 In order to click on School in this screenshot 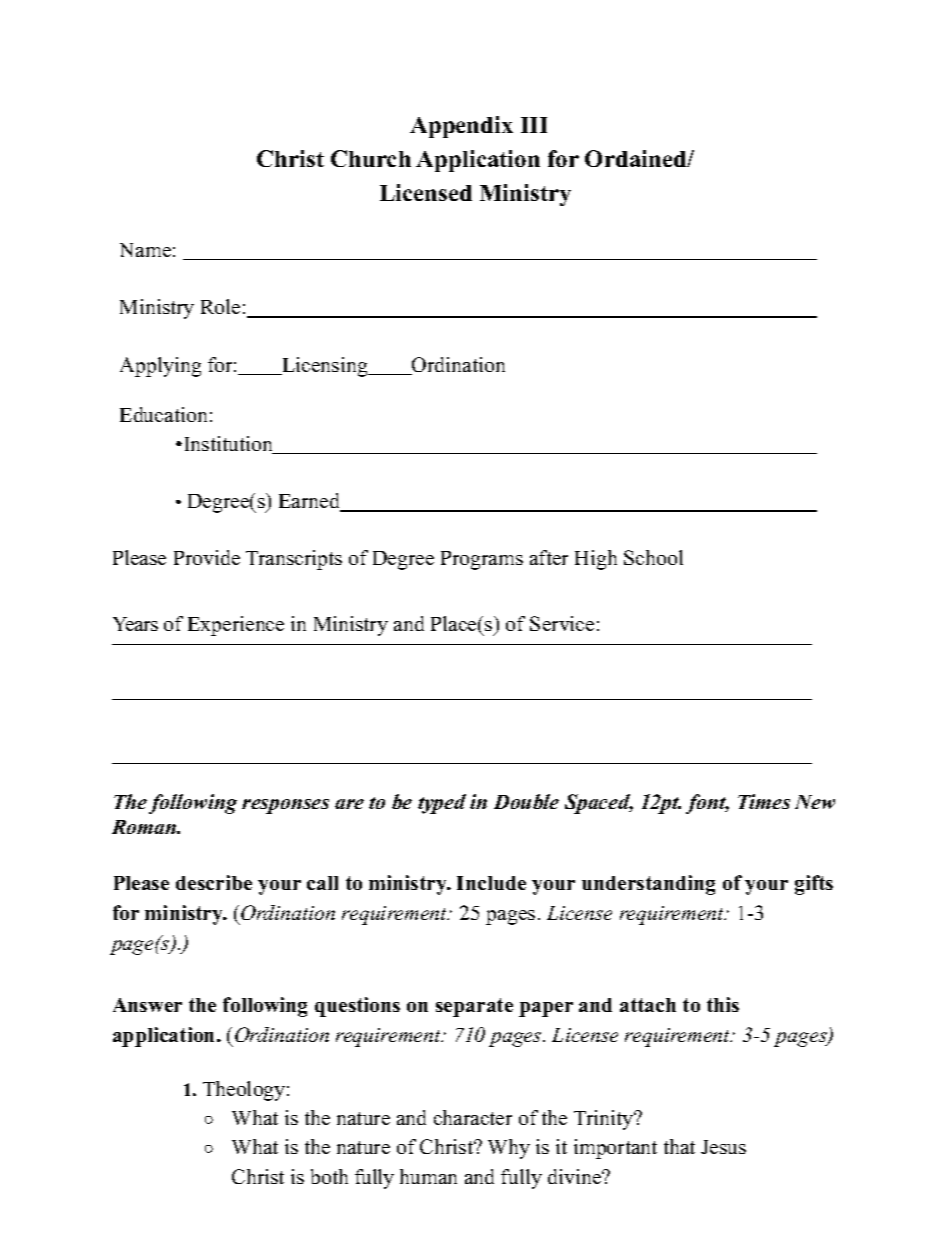, I will do `click(653, 557)`.
